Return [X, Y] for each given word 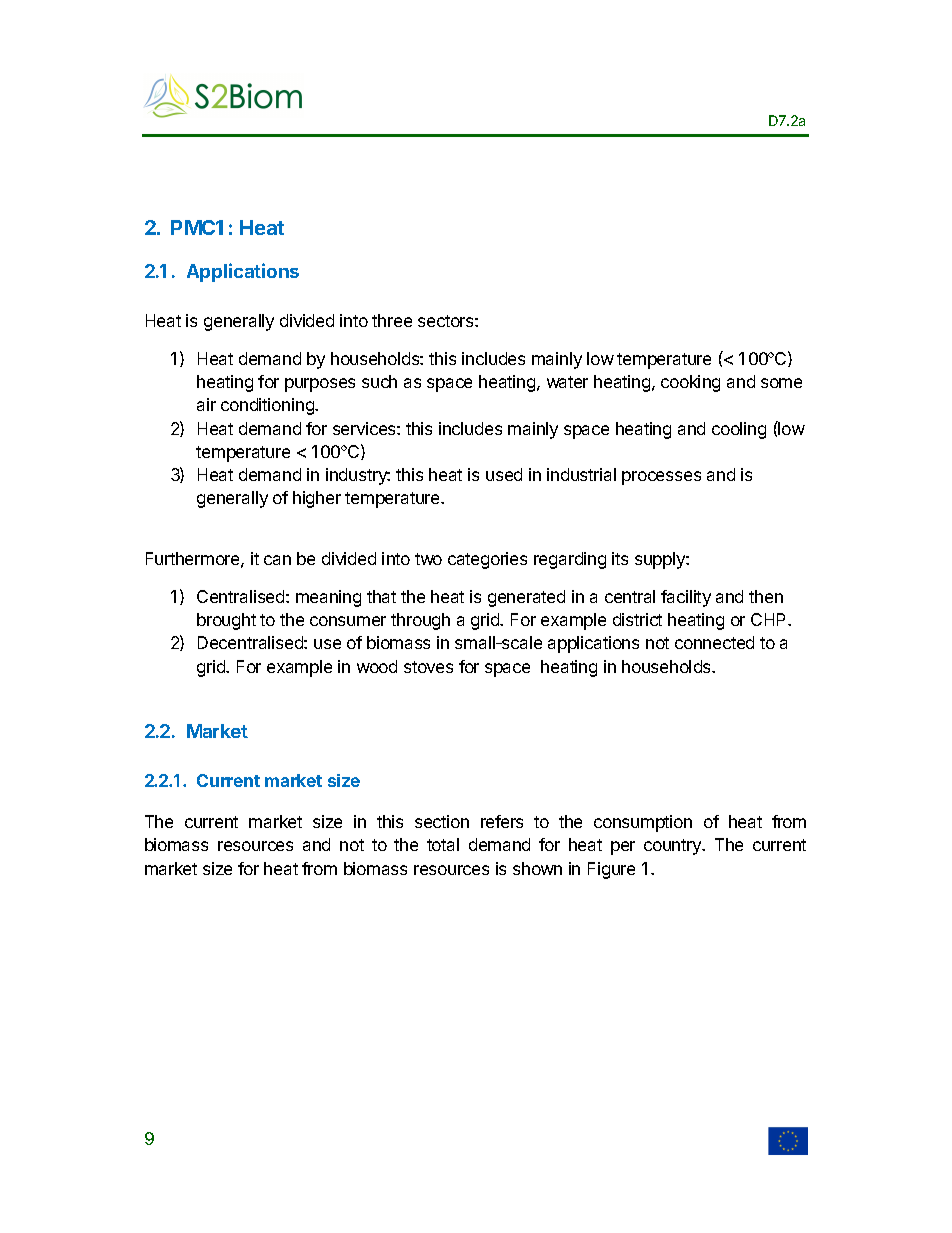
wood [377, 666]
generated [526, 598]
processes [661, 478]
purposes [320, 385]
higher [317, 499]
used [504, 474]
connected [714, 642]
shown [537, 868]
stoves [428, 667]
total [443, 844]
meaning [328, 598]
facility [686, 598]
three [392, 320]
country [674, 847]
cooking [690, 383]
